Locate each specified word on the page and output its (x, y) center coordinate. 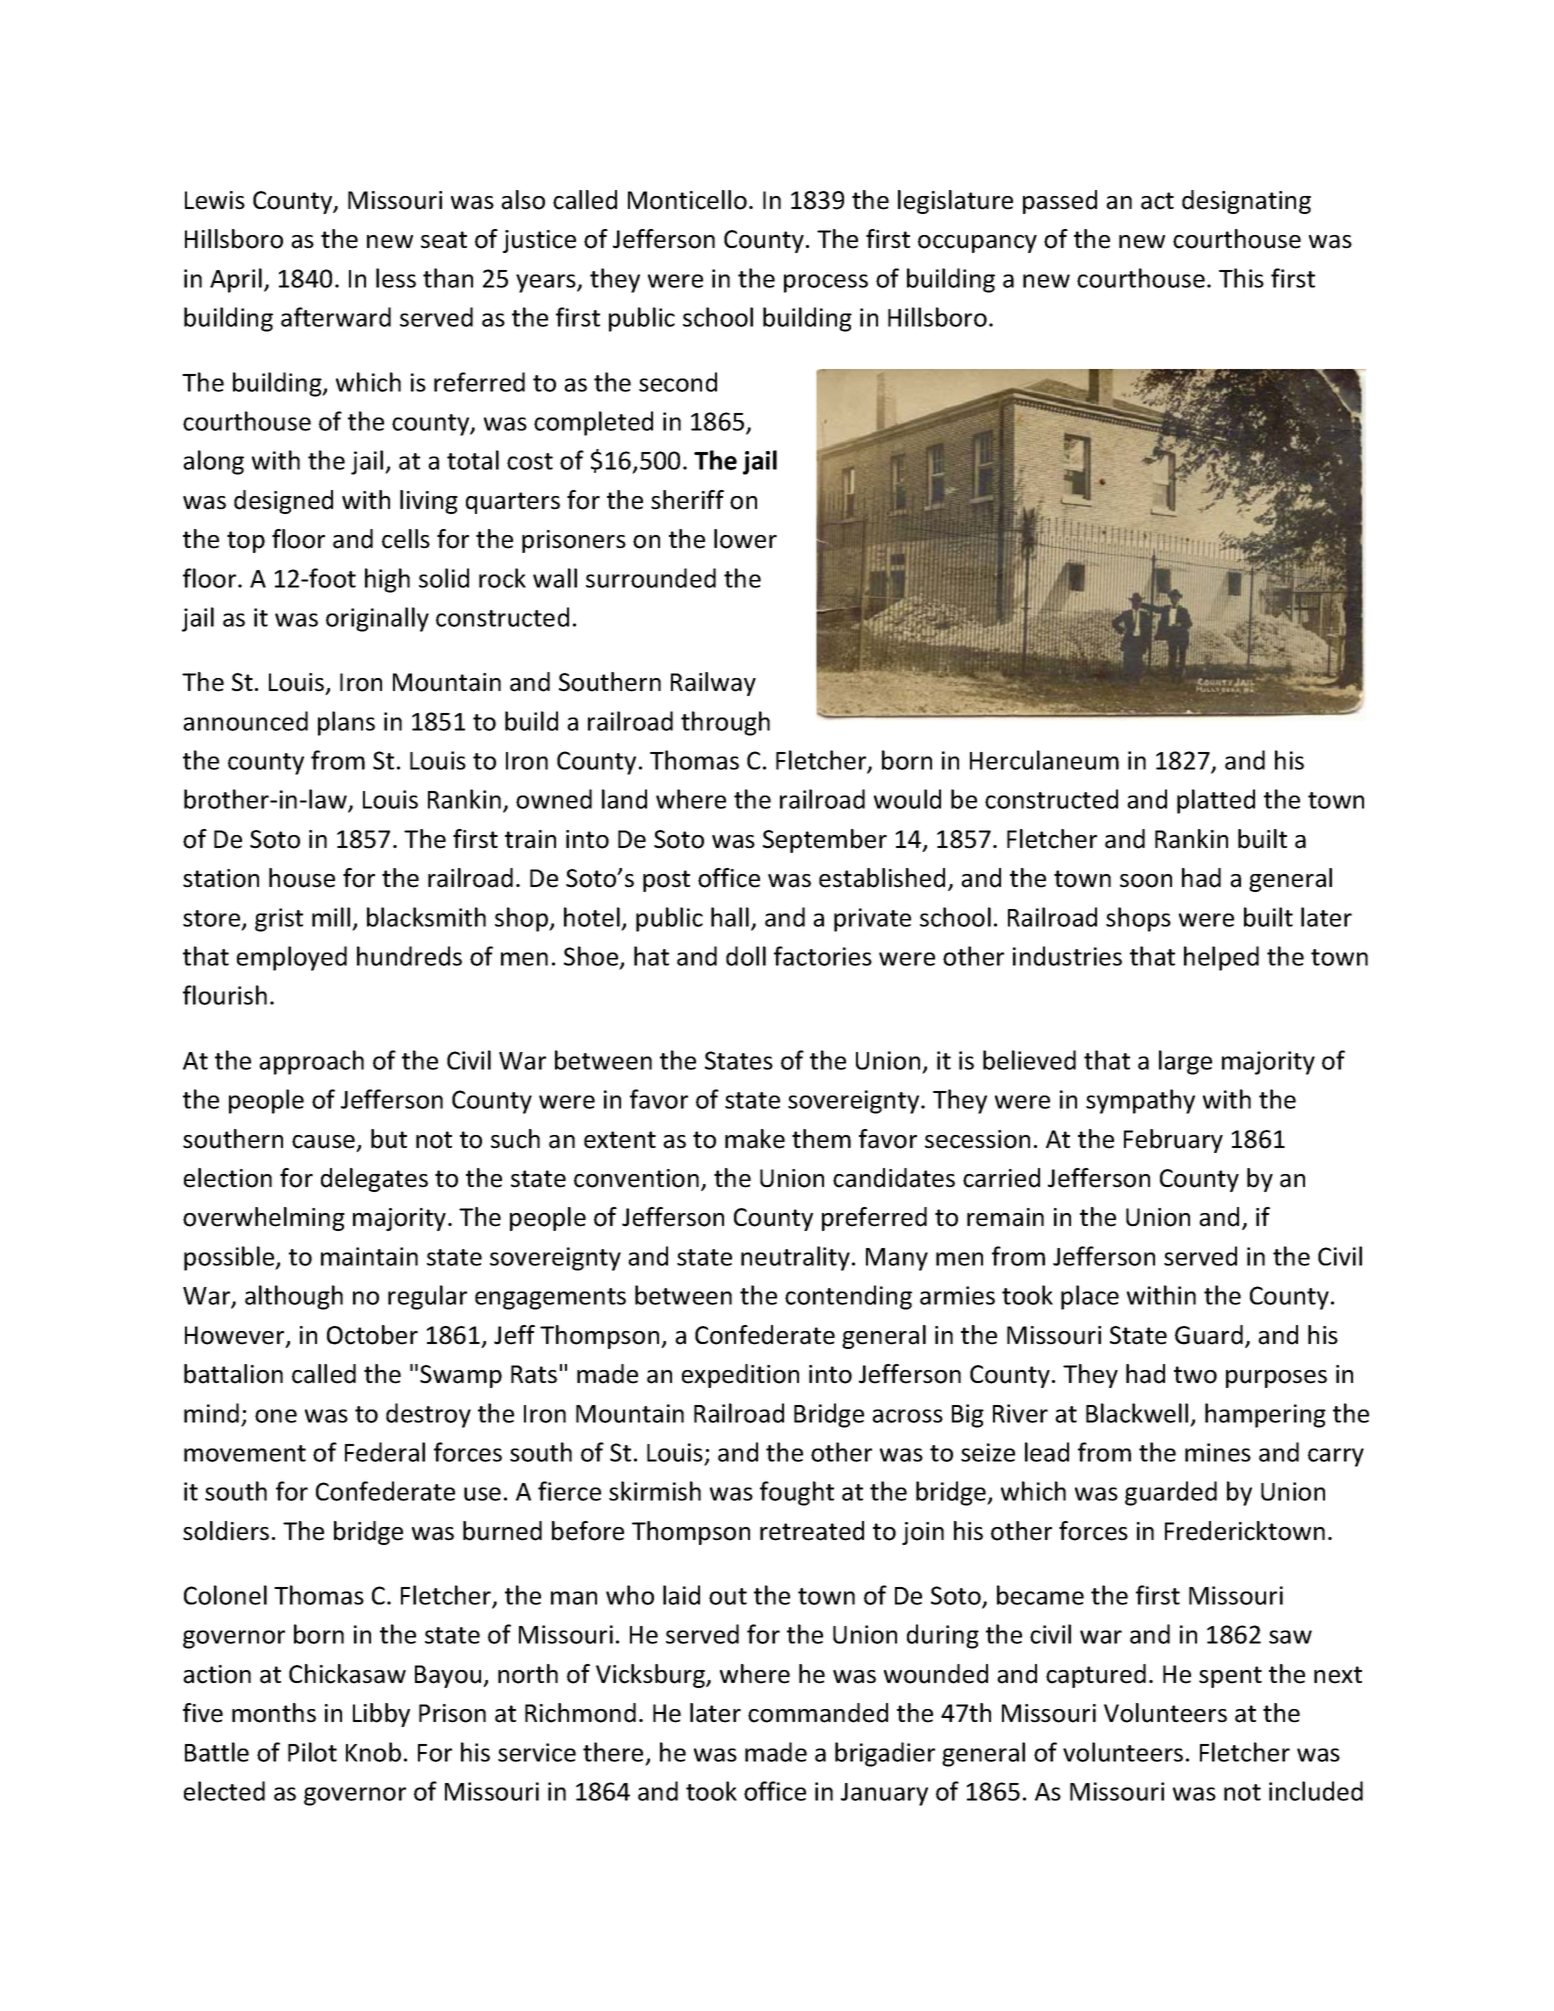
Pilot (312, 1752)
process (826, 283)
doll (746, 956)
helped (1221, 958)
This (1241, 278)
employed (292, 958)
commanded (818, 1713)
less (396, 278)
